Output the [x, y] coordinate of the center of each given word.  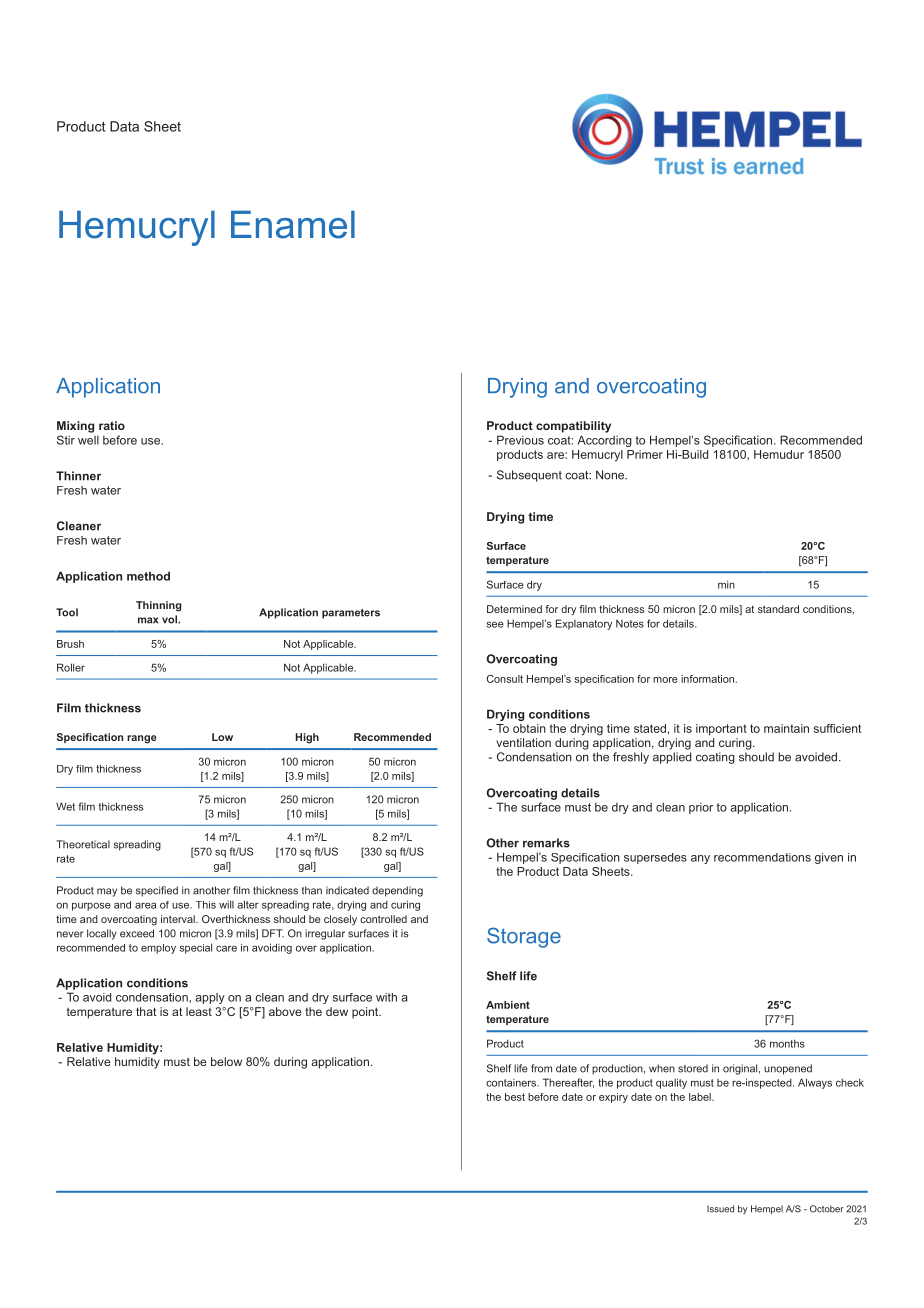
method [148, 576]
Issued [720, 1209]
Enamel [293, 225]
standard [778, 609]
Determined [514, 609]
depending [397, 891]
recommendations [762, 857]
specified [157, 891]
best [515, 1097]
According [605, 441]
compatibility [573, 427]
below [226, 1061]
